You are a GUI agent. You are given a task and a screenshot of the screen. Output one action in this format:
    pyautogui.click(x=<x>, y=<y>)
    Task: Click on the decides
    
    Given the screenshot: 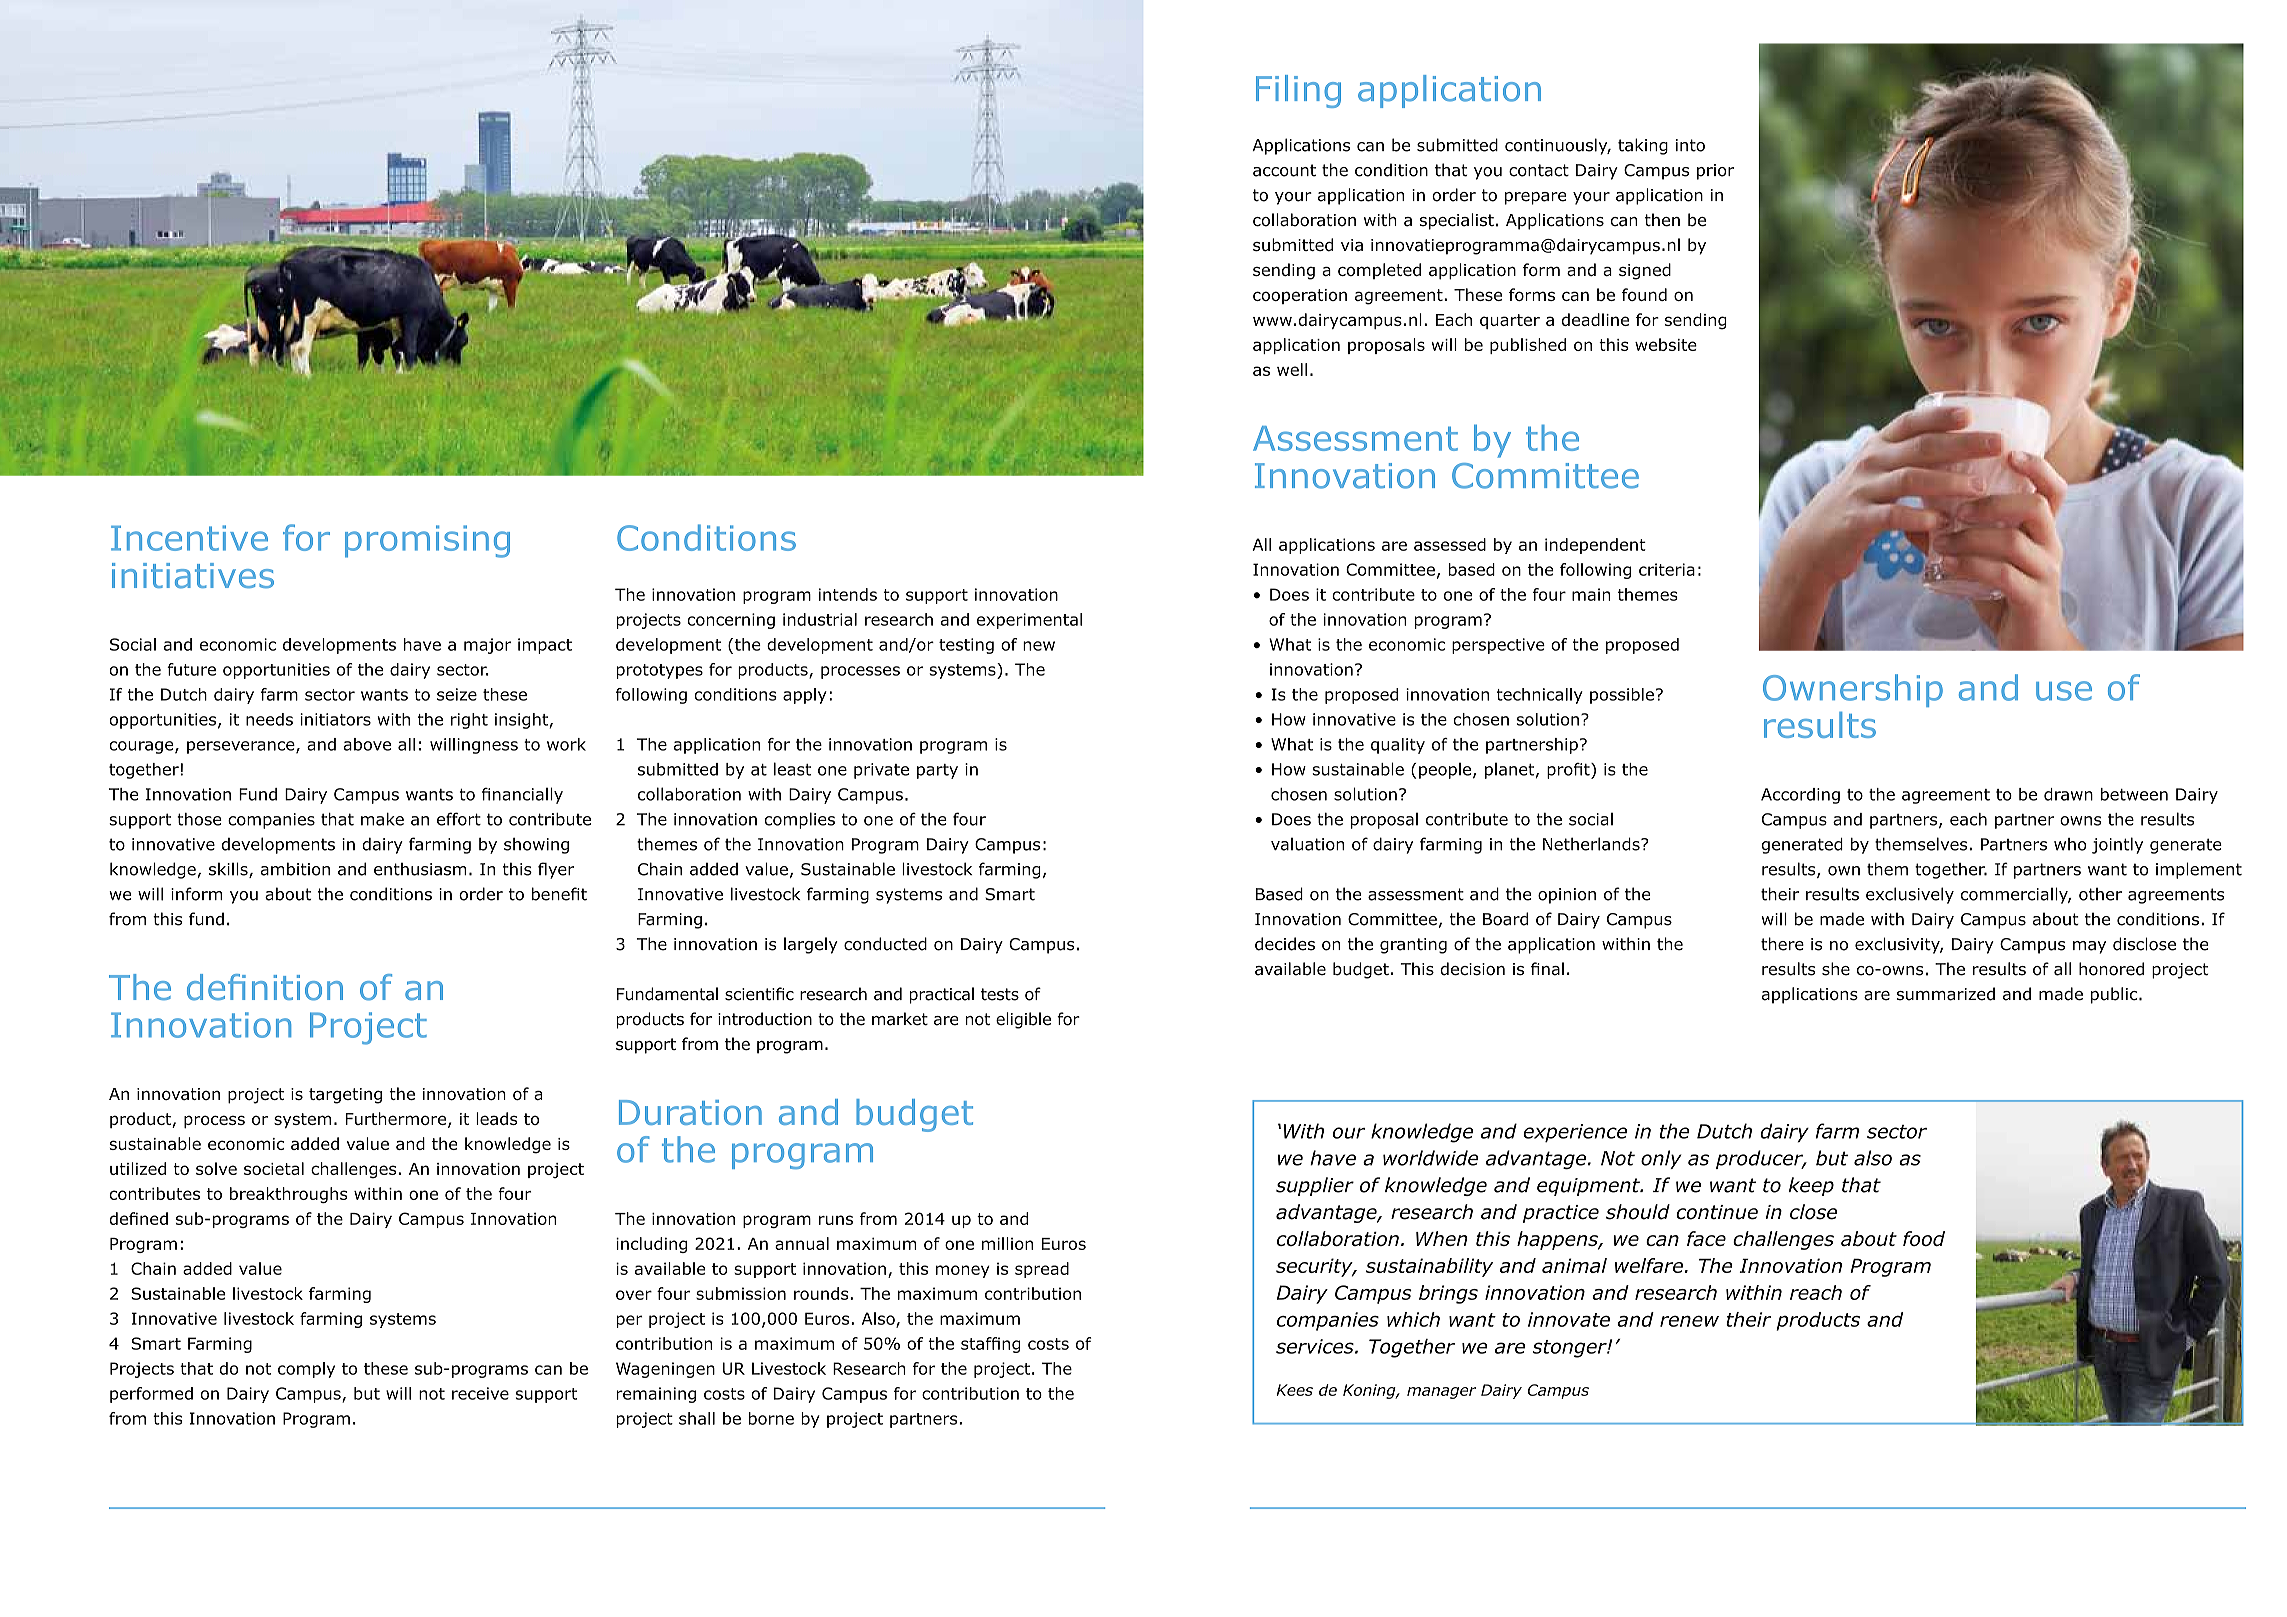 What is the action you would take?
    pyautogui.click(x=1285, y=944)
